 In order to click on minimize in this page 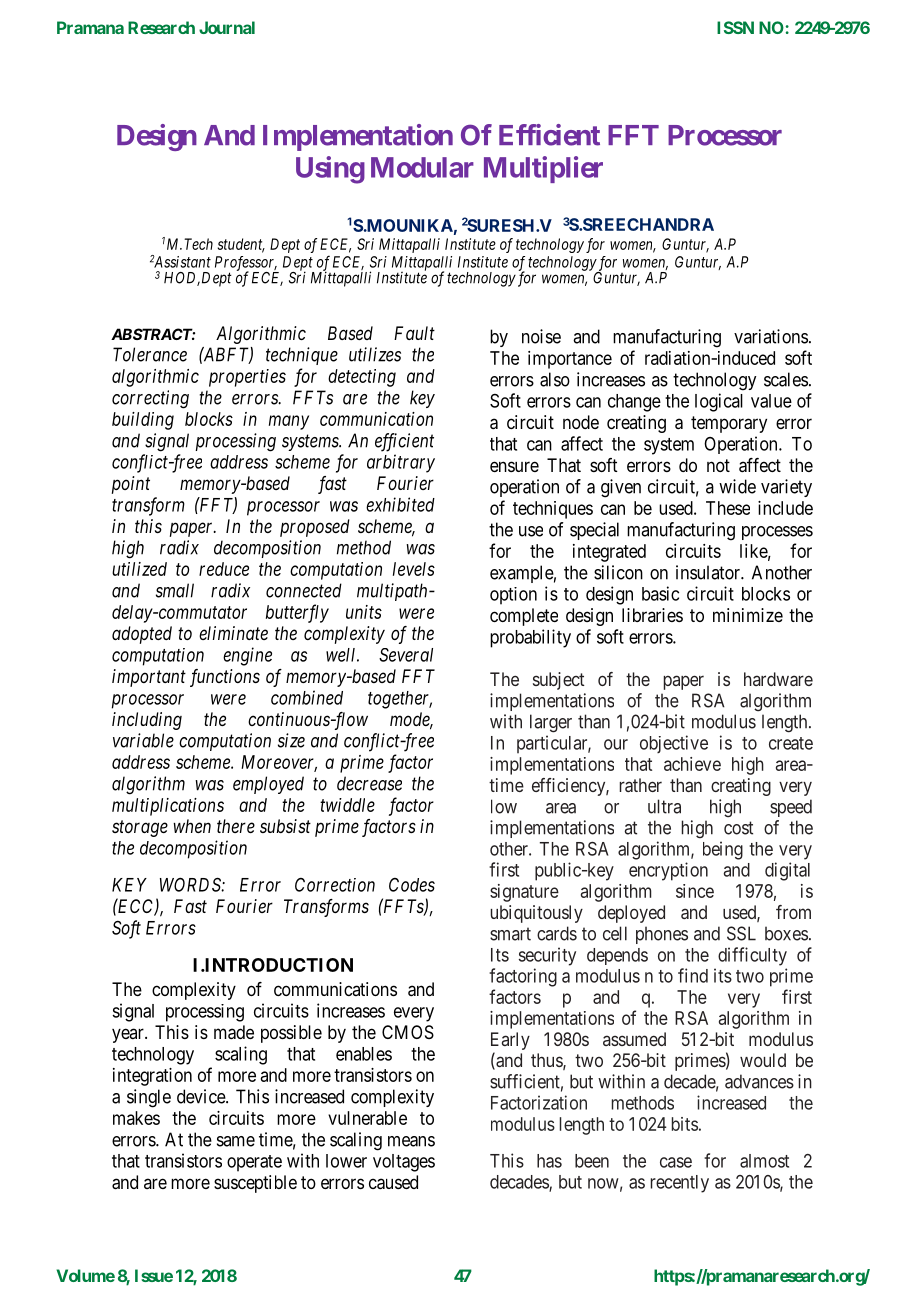, I will do `click(748, 615)`.
